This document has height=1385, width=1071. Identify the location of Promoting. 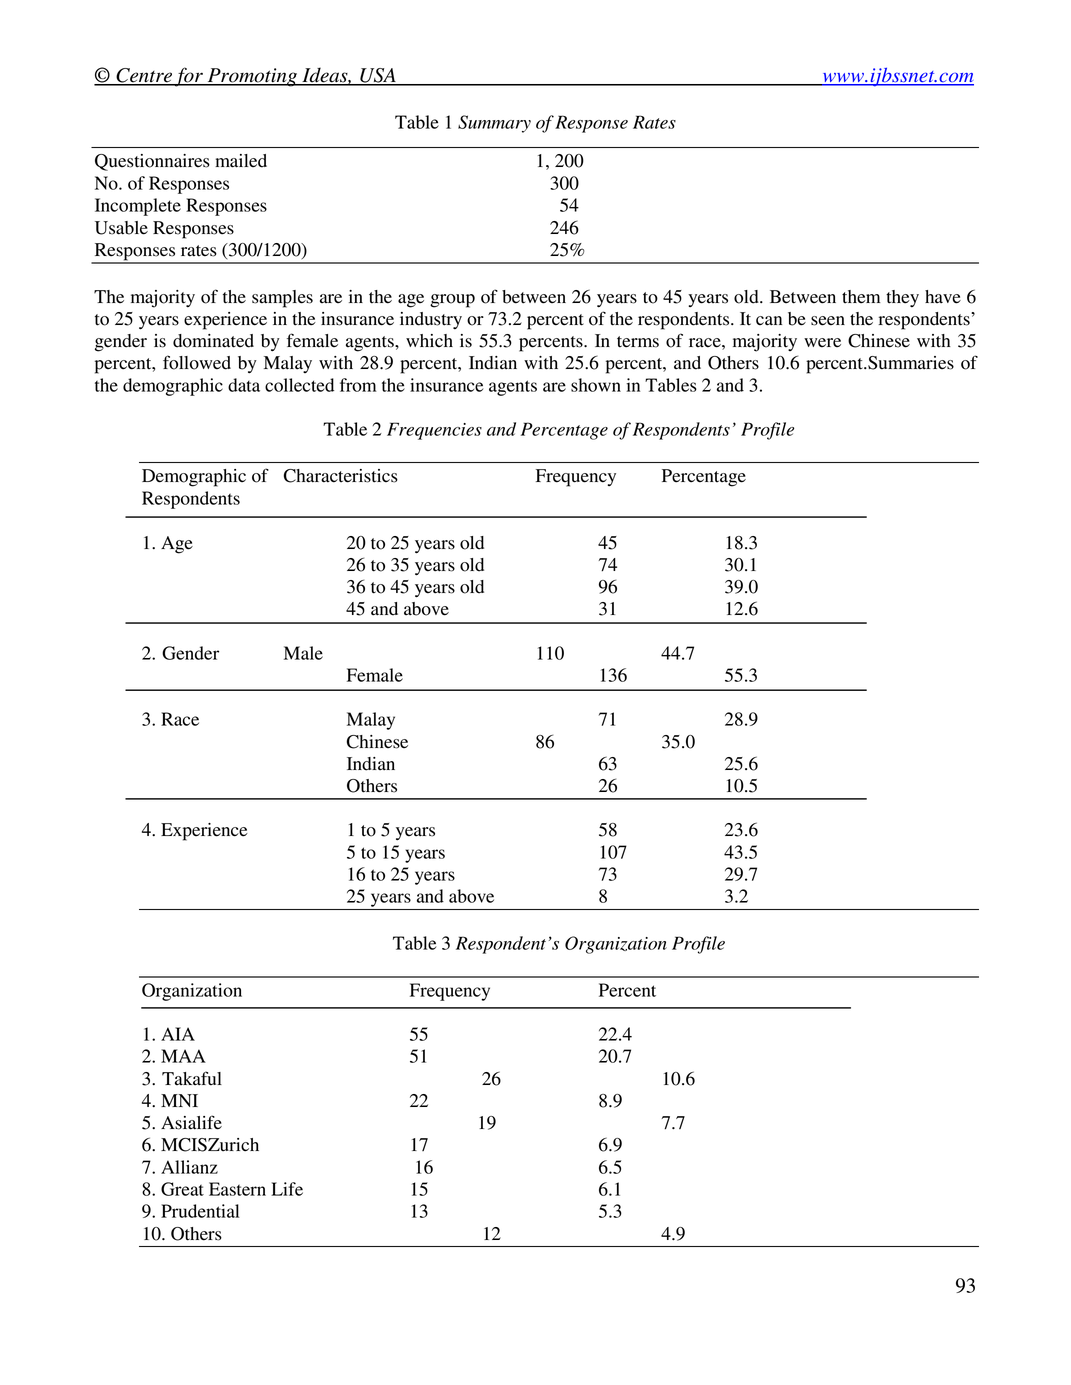
(252, 77).
